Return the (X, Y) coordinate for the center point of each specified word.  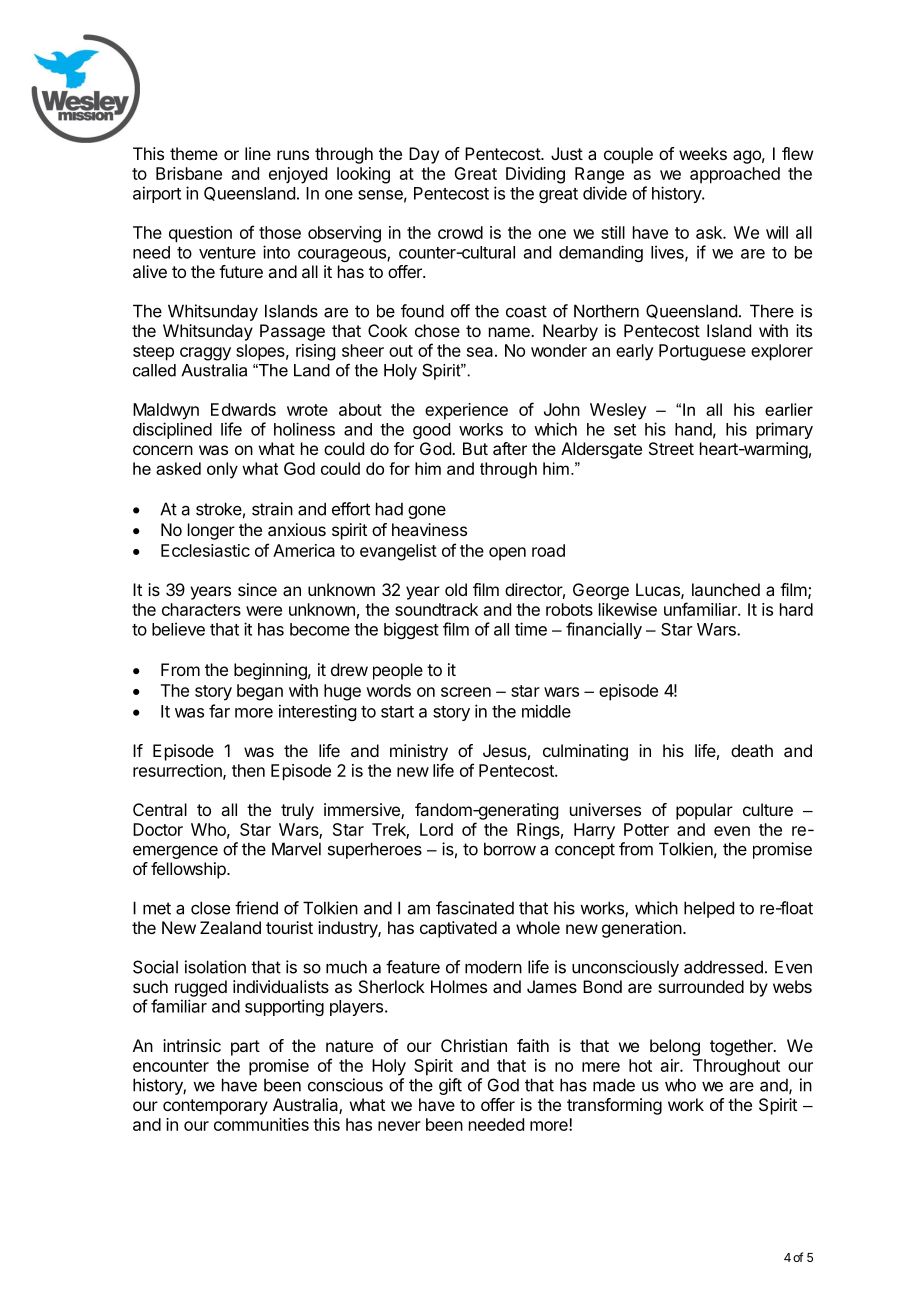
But (475, 448)
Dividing (535, 175)
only (222, 470)
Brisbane (189, 173)
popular (704, 811)
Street (671, 448)
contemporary (215, 1107)
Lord (436, 829)
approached (735, 175)
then (248, 770)
